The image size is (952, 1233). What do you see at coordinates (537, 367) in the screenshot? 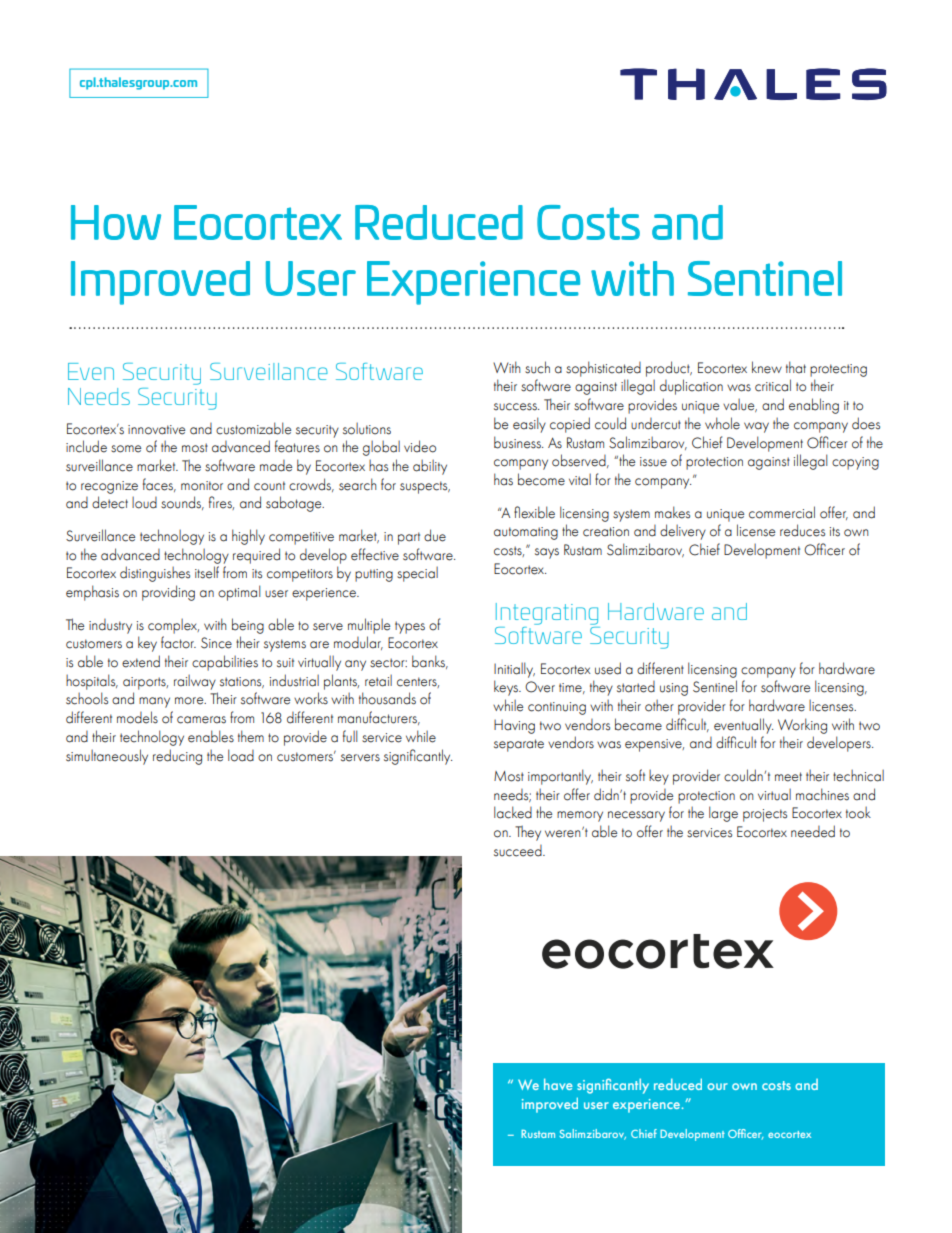
I see `such` at bounding box center [537, 367].
